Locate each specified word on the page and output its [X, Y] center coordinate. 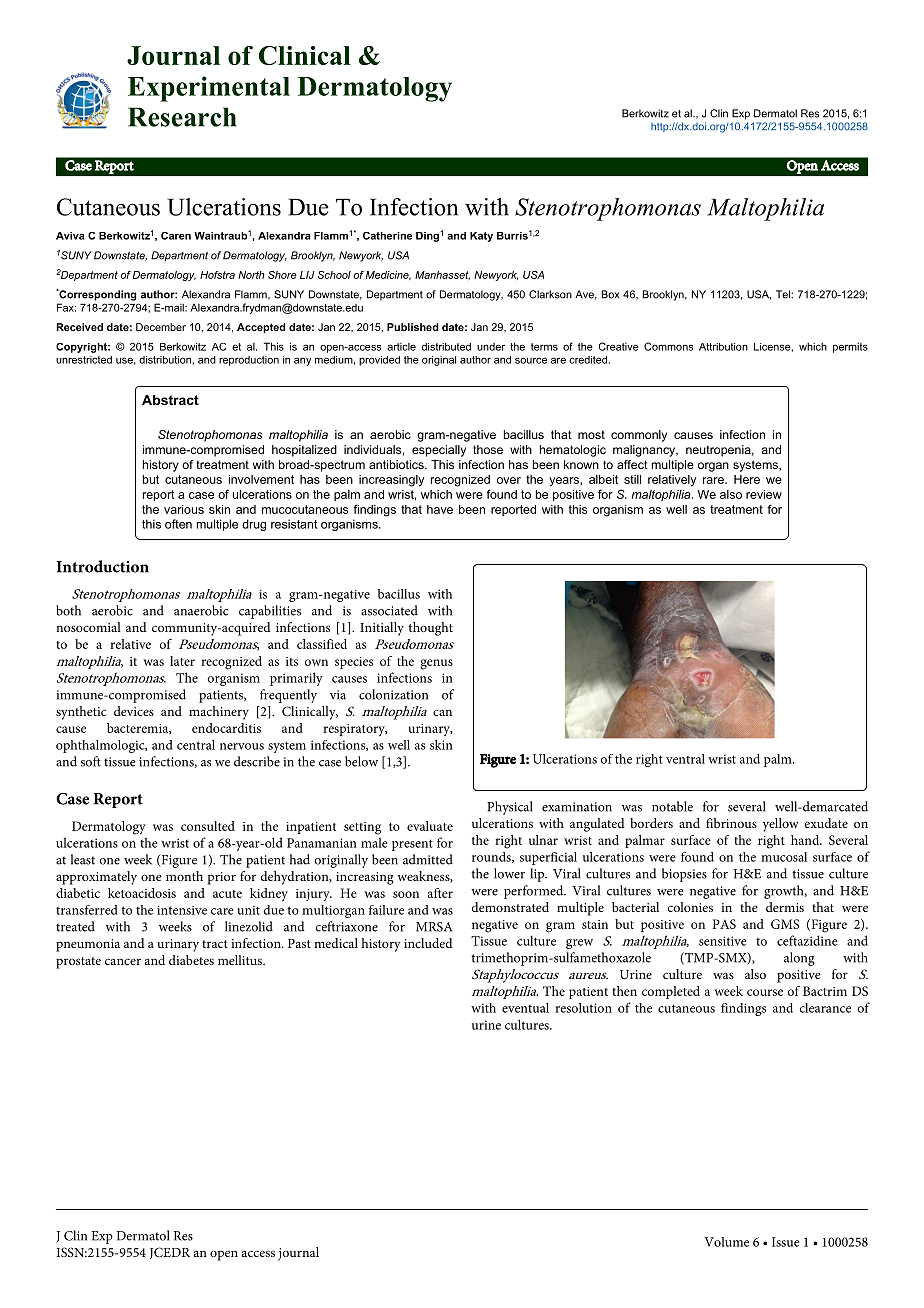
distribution [165, 360]
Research [182, 117]
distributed [446, 347]
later [182, 661]
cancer [123, 961]
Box [610, 294]
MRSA [434, 927]
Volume [726, 1242]
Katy [481, 237]
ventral [685, 759]
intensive [182, 910]
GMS [785, 924]
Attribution [723, 347]
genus [436, 664]
